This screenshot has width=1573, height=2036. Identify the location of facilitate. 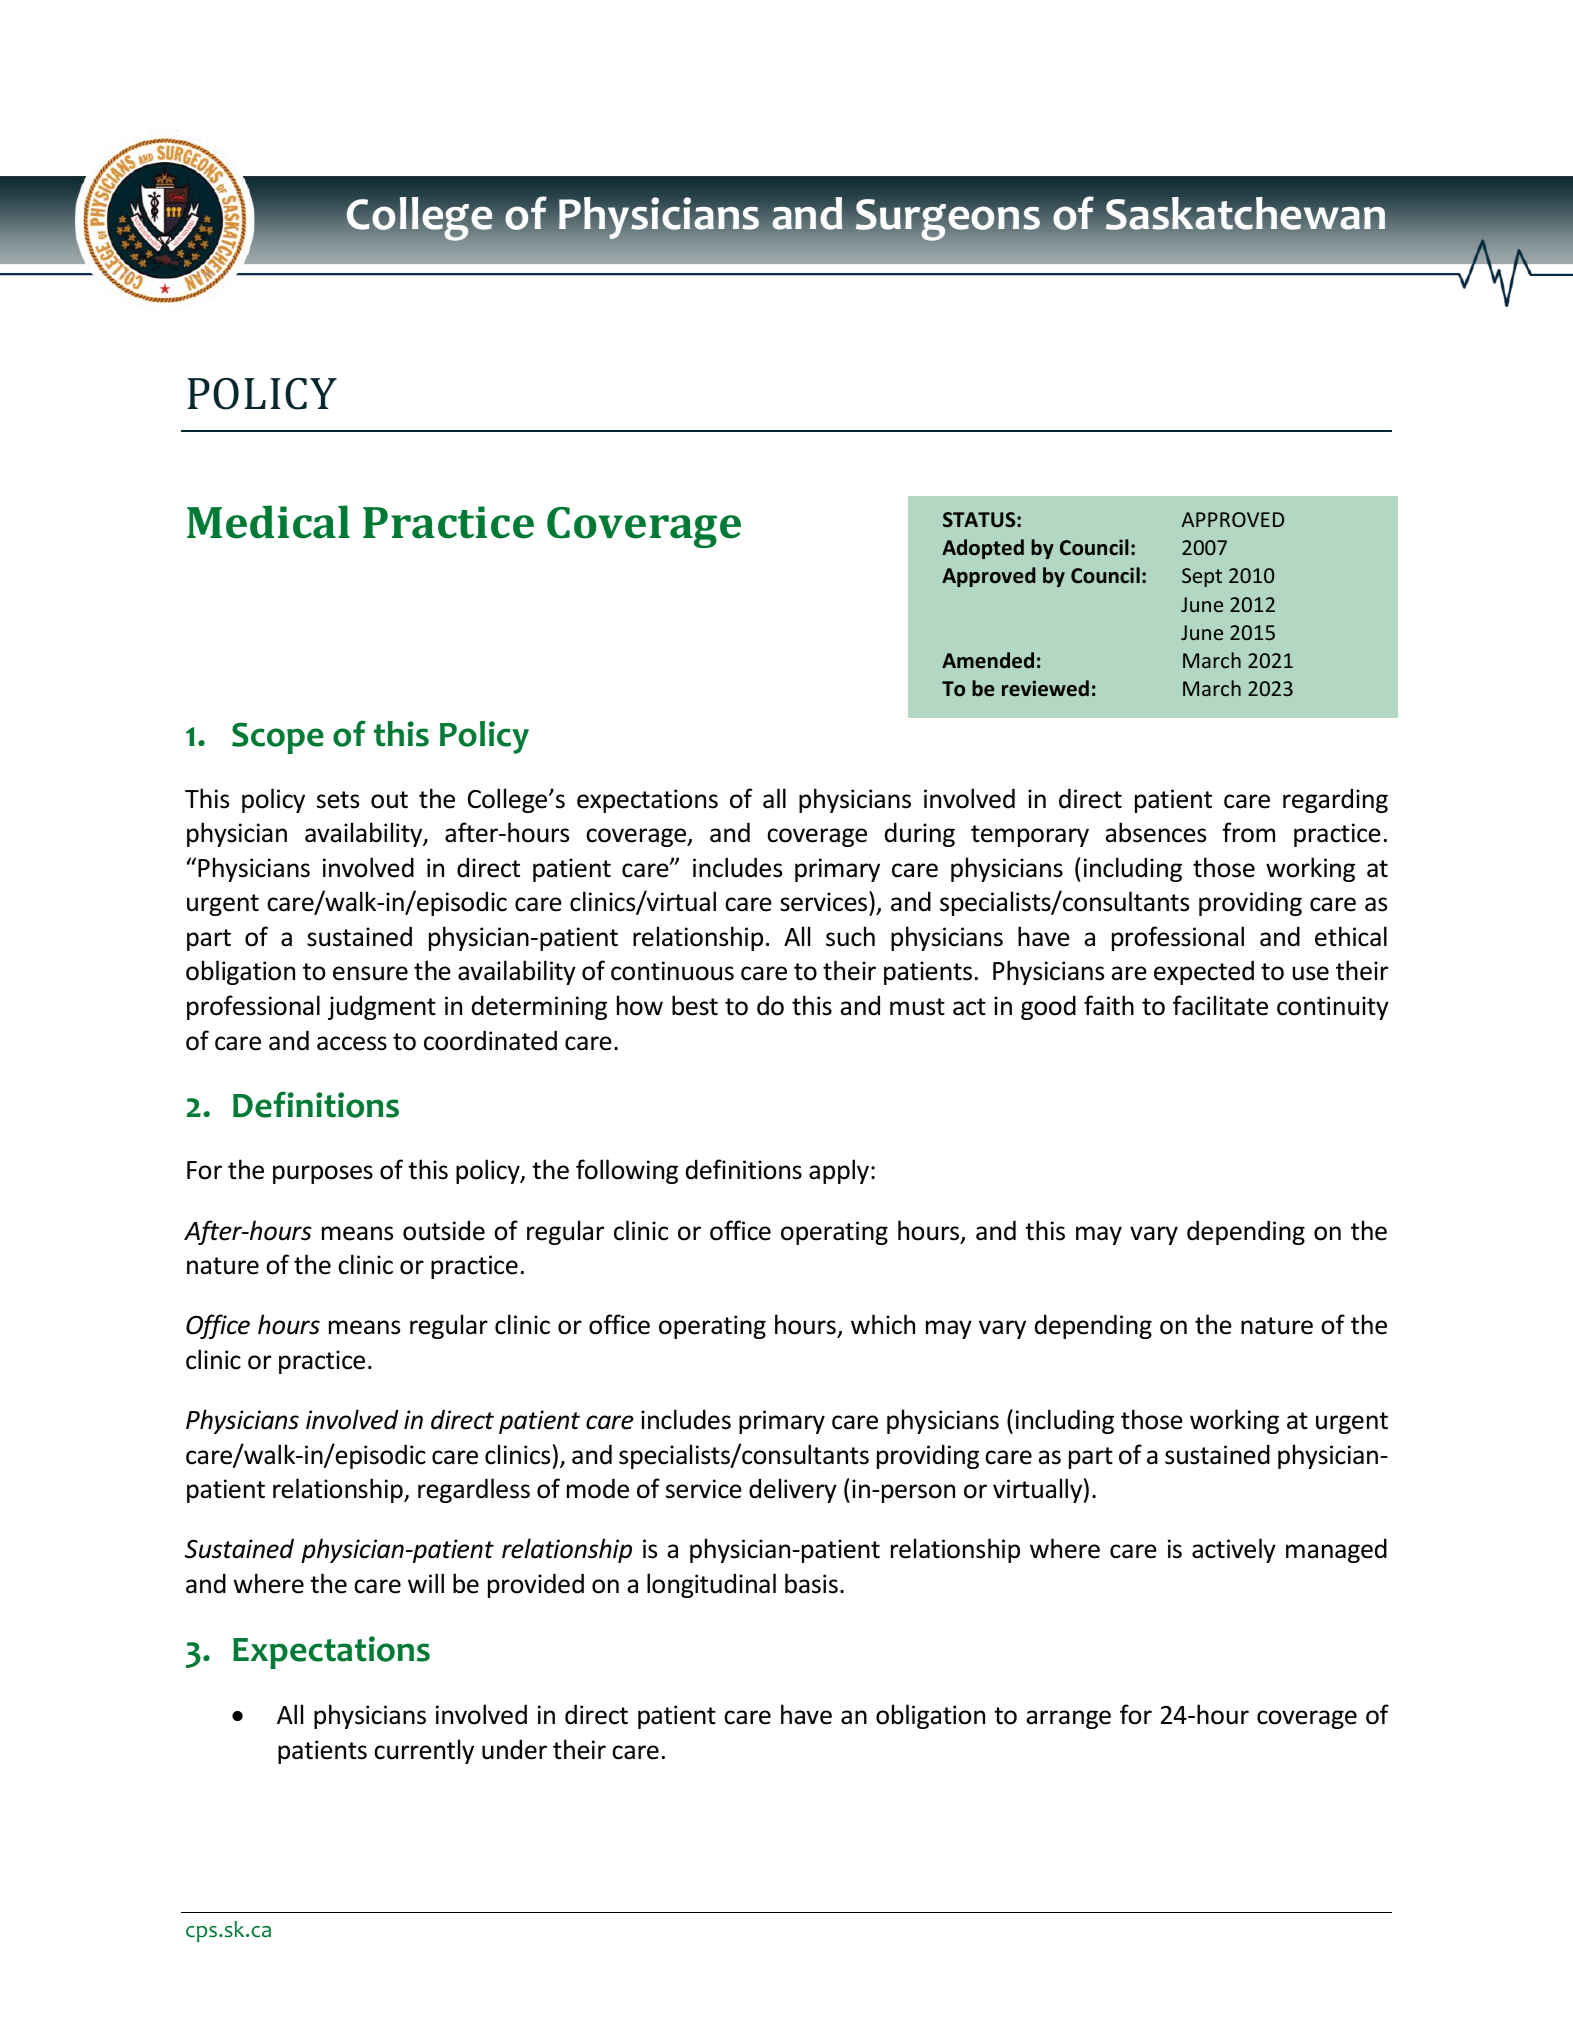
(1220, 1005).
